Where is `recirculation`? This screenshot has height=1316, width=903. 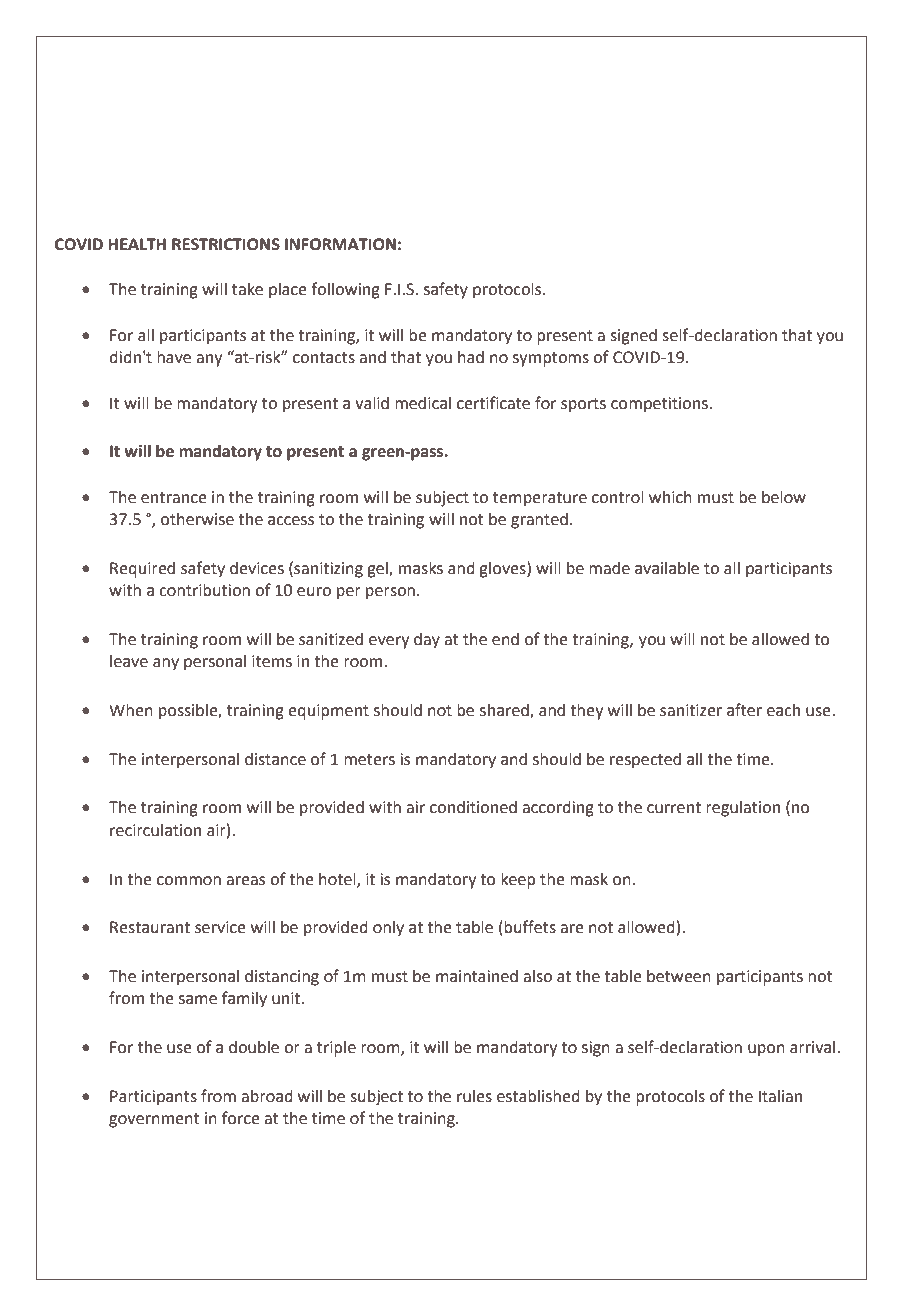 recirculation is located at coordinates (155, 830).
